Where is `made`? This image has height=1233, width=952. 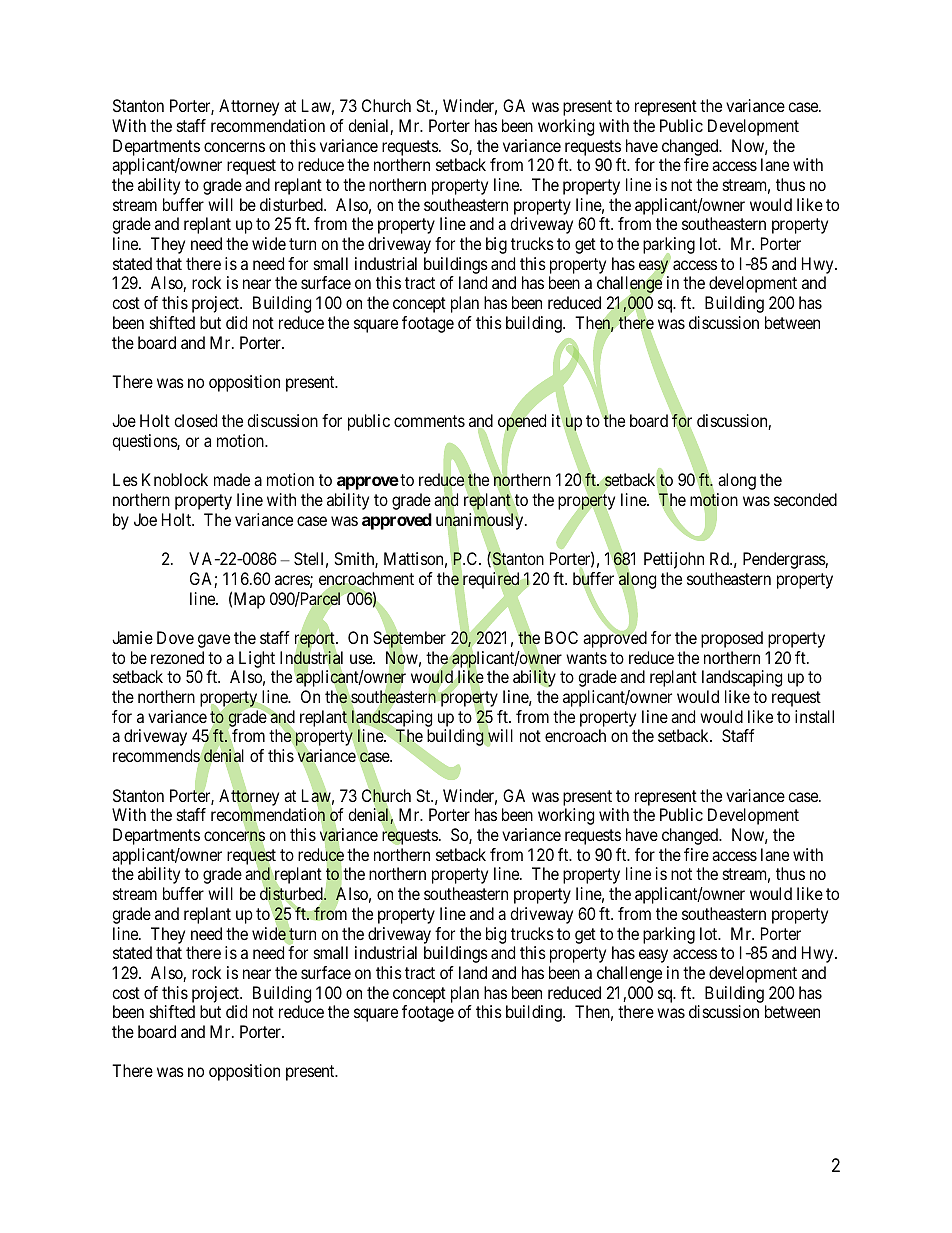 made is located at coordinates (232, 479).
